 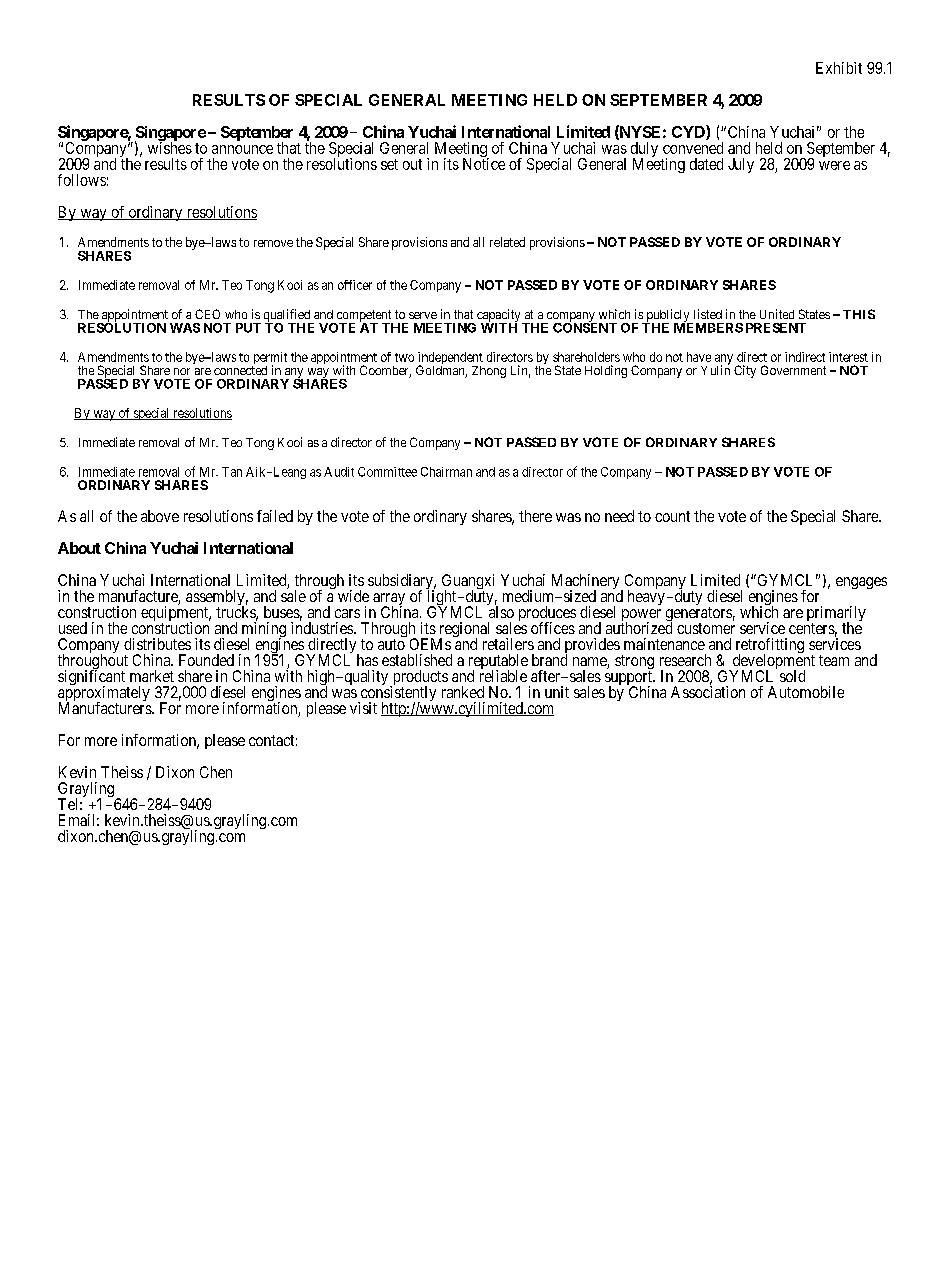 What do you see at coordinates (776, 328) in the screenshot?
I see `PRESENT` at bounding box center [776, 328].
